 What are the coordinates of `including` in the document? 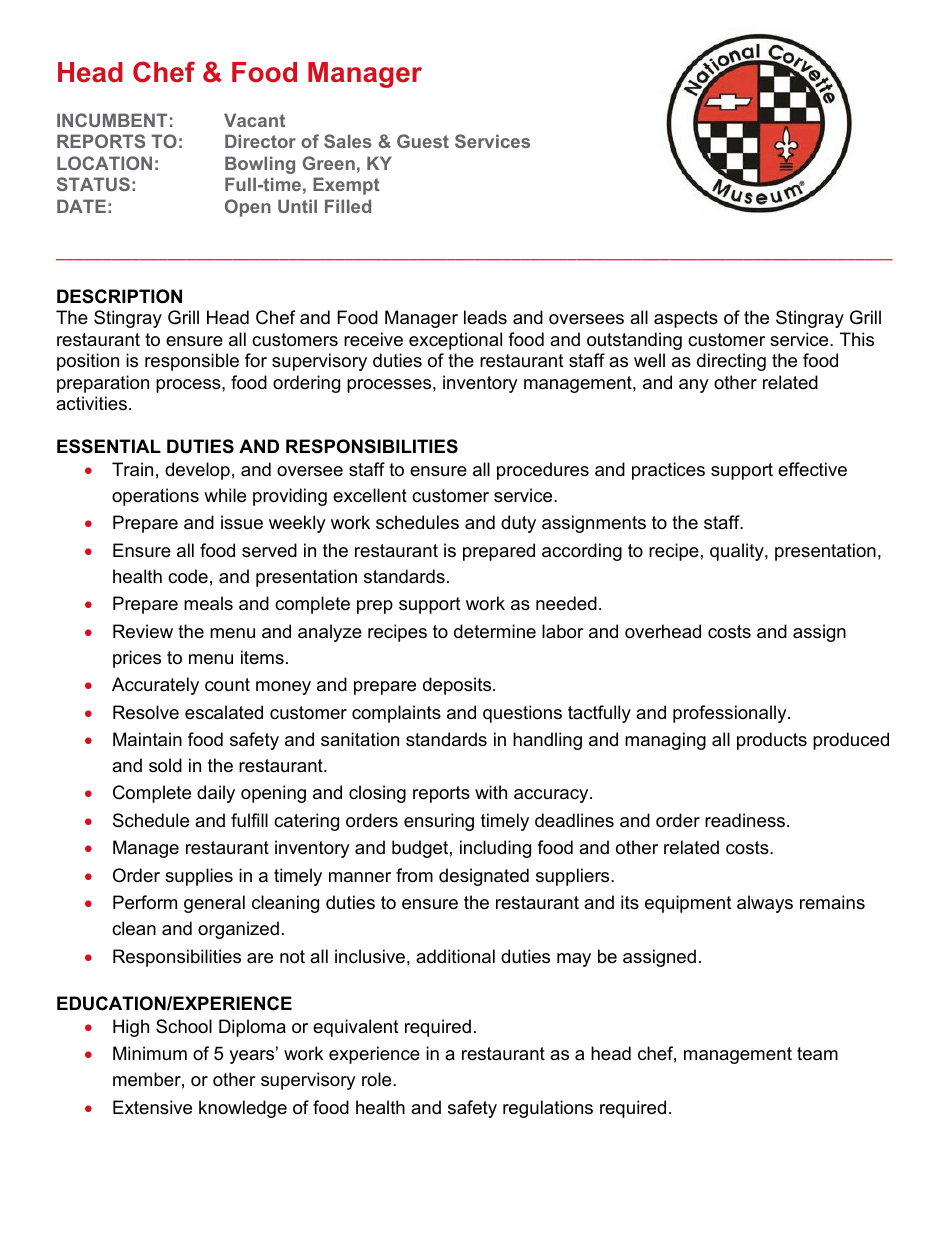 It's located at (495, 849).
